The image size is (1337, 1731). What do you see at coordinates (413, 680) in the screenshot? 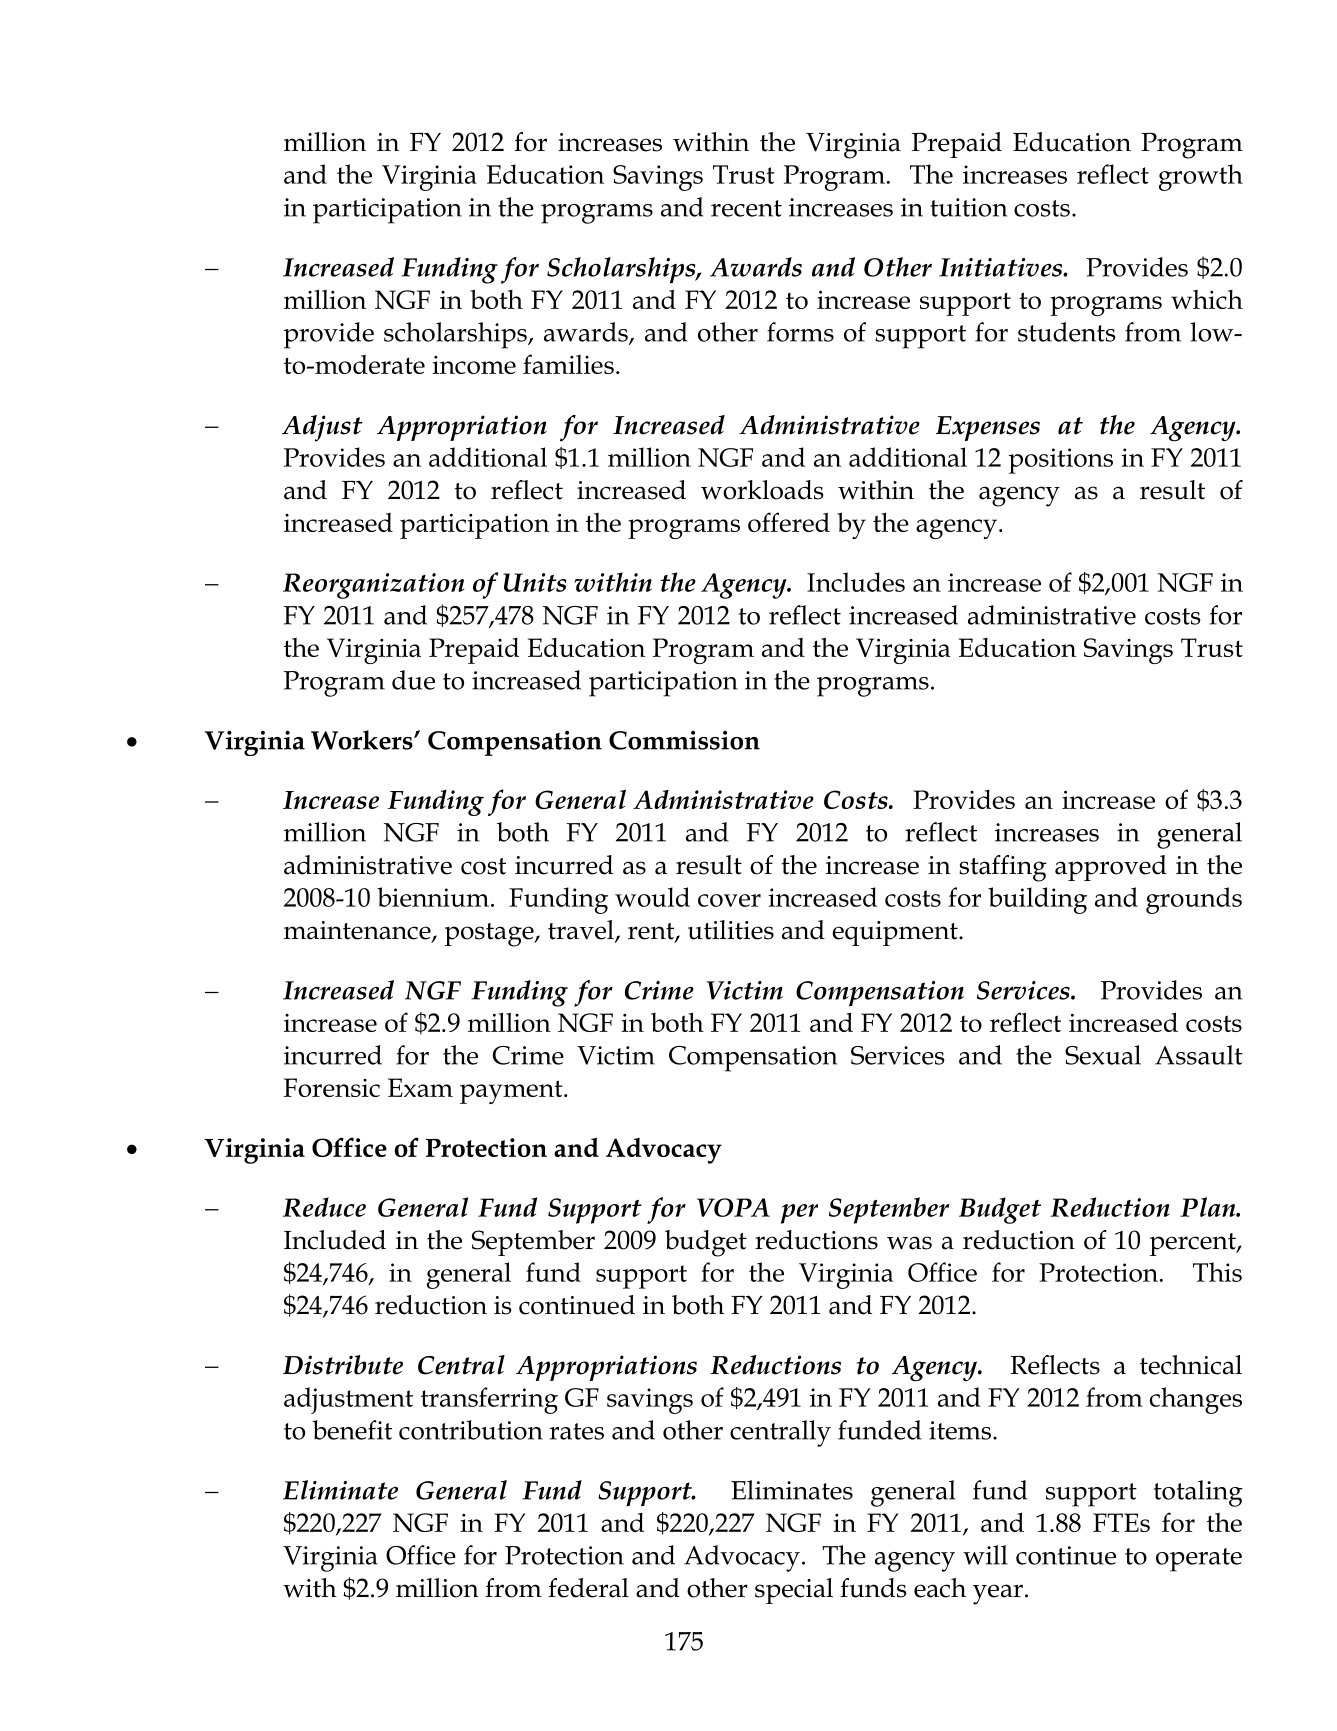
I see `due` at bounding box center [413, 680].
